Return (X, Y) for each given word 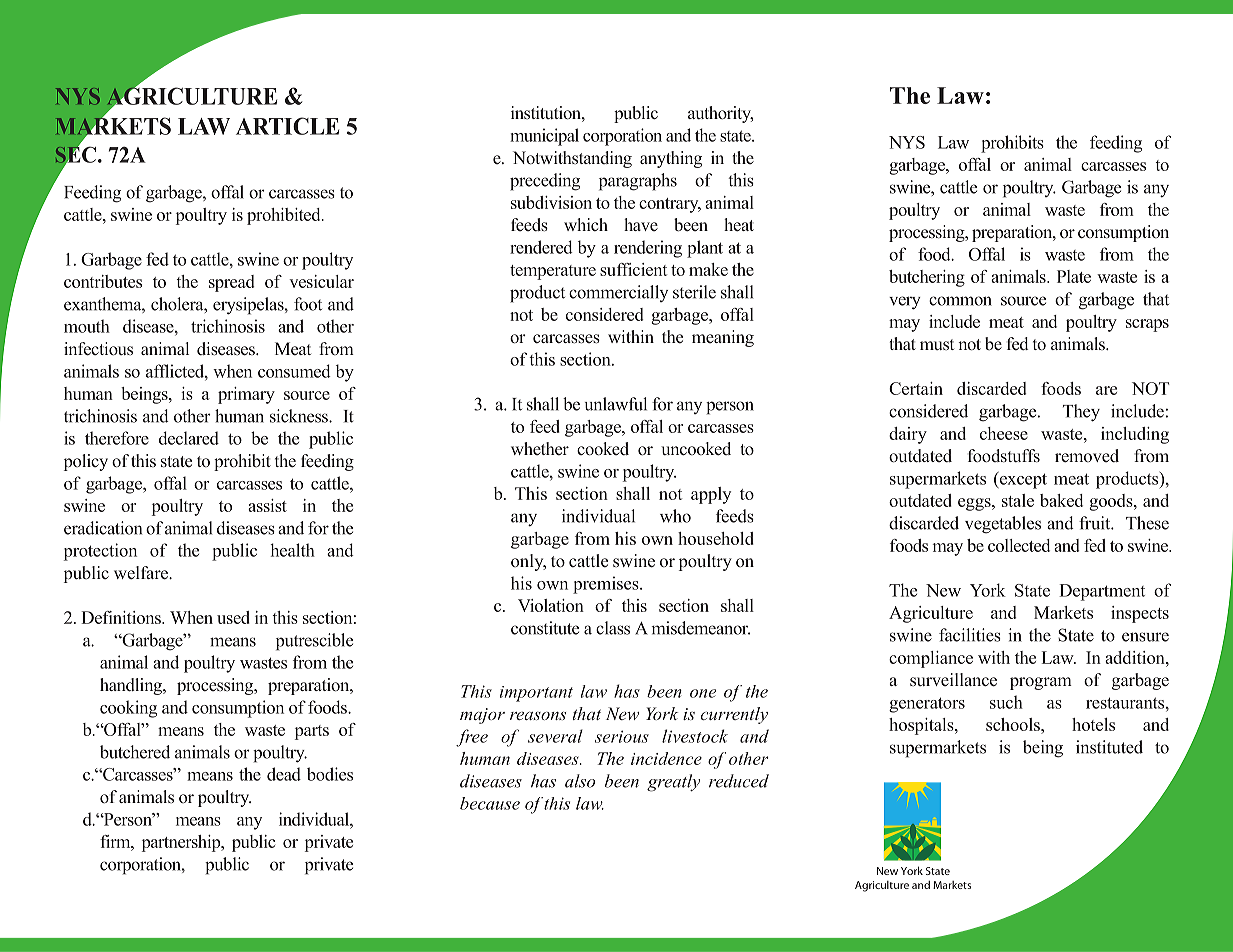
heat (739, 225)
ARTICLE (287, 126)
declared (189, 438)
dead (284, 774)
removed (1087, 456)
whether (540, 448)
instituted (1109, 747)
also (580, 781)
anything (671, 159)
